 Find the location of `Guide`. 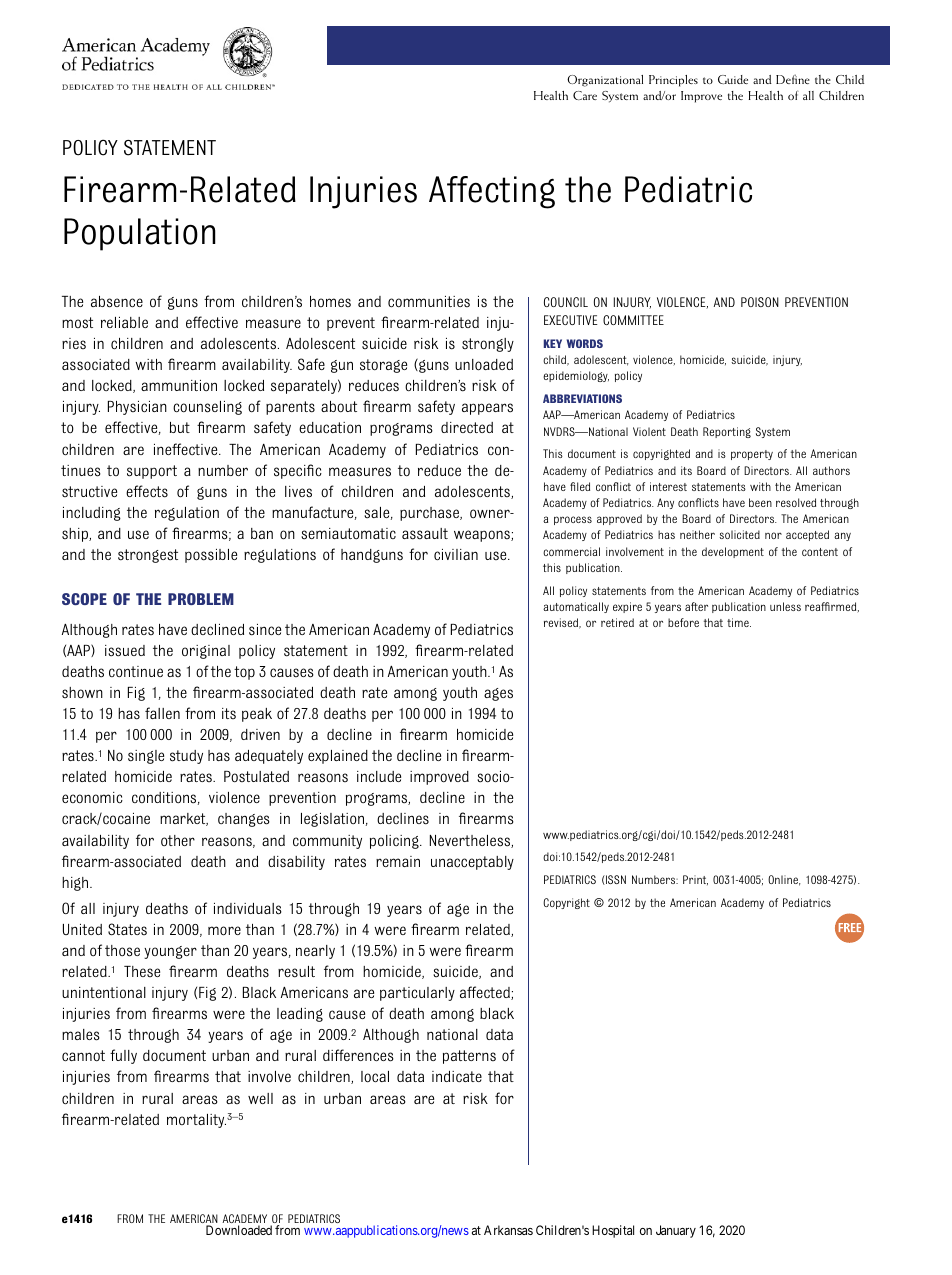

Guide is located at coordinates (733, 79).
